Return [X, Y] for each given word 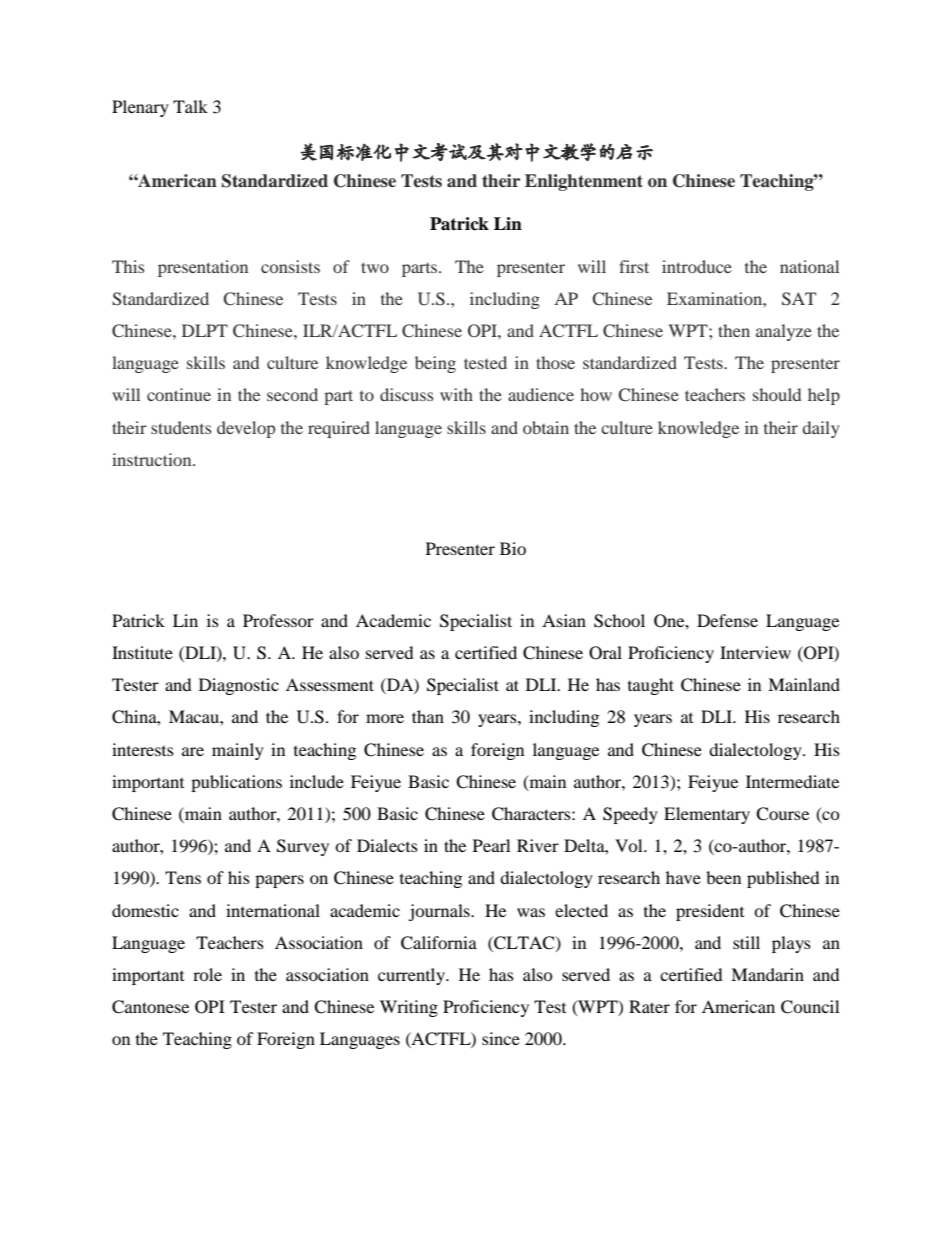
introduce [697, 266]
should [777, 394]
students [181, 427]
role [207, 974]
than [428, 716]
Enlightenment [584, 182]
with [456, 394]
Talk [190, 106]
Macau [195, 716]
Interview [755, 652]
